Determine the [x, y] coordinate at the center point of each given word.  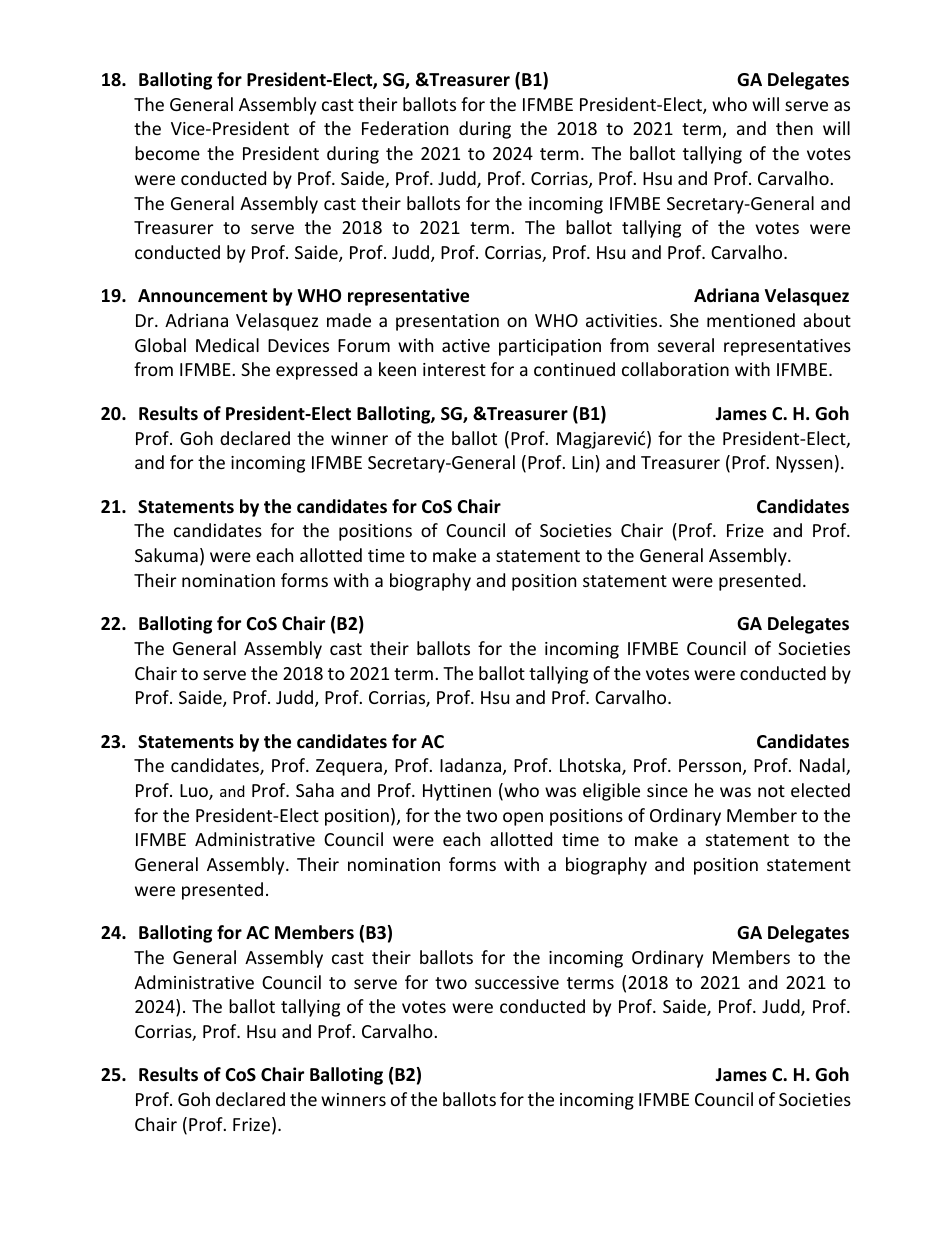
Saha [315, 790]
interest [454, 369]
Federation [405, 128]
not [771, 791]
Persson [710, 765]
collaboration [675, 369]
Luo [195, 792]
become [167, 153]
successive [517, 982]
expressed [316, 371]
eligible [611, 792]
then [794, 128]
